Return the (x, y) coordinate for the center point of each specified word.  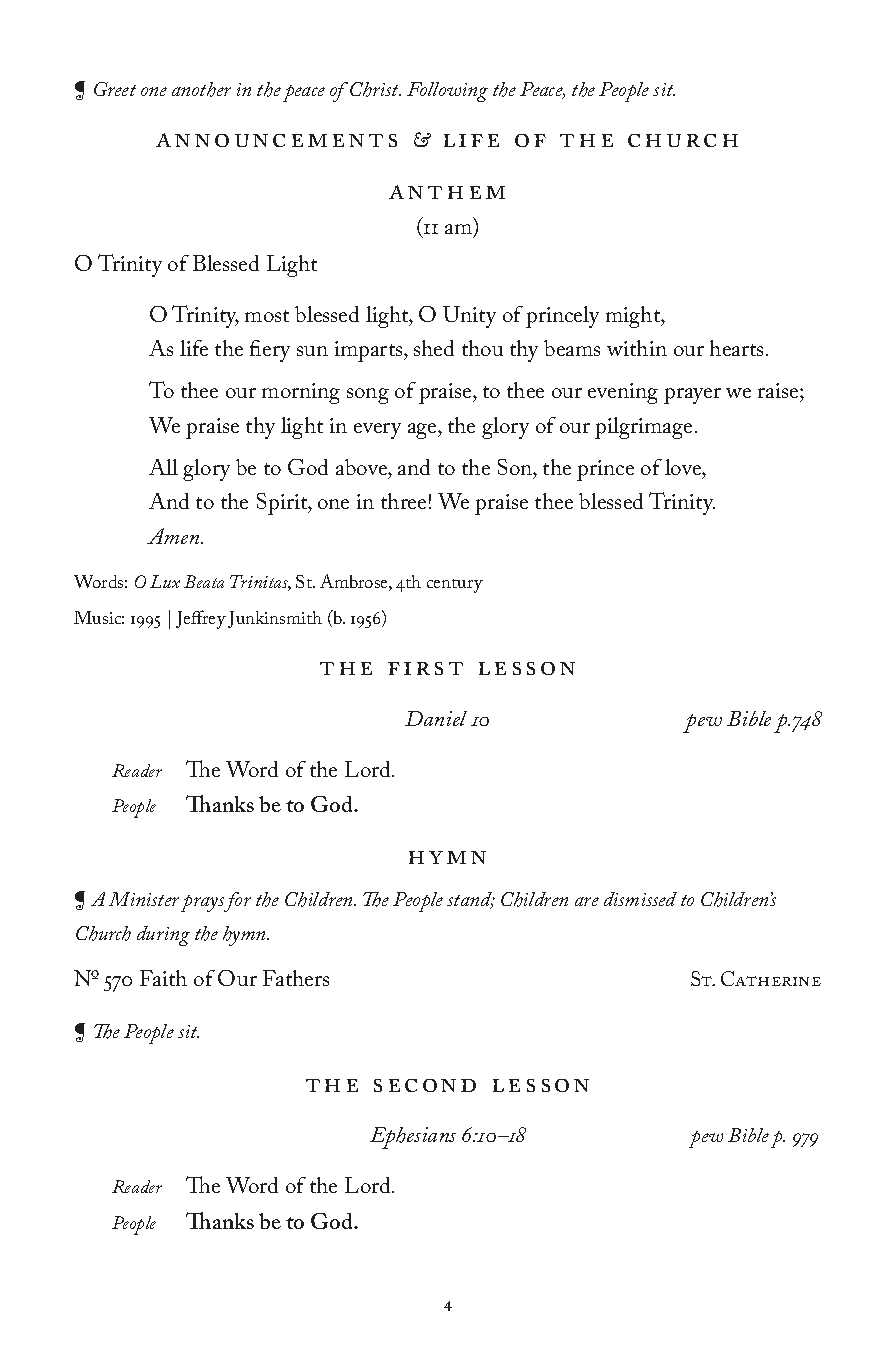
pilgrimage (643, 428)
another (201, 89)
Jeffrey (201, 619)
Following (447, 92)
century (455, 586)
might (634, 317)
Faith (163, 978)
